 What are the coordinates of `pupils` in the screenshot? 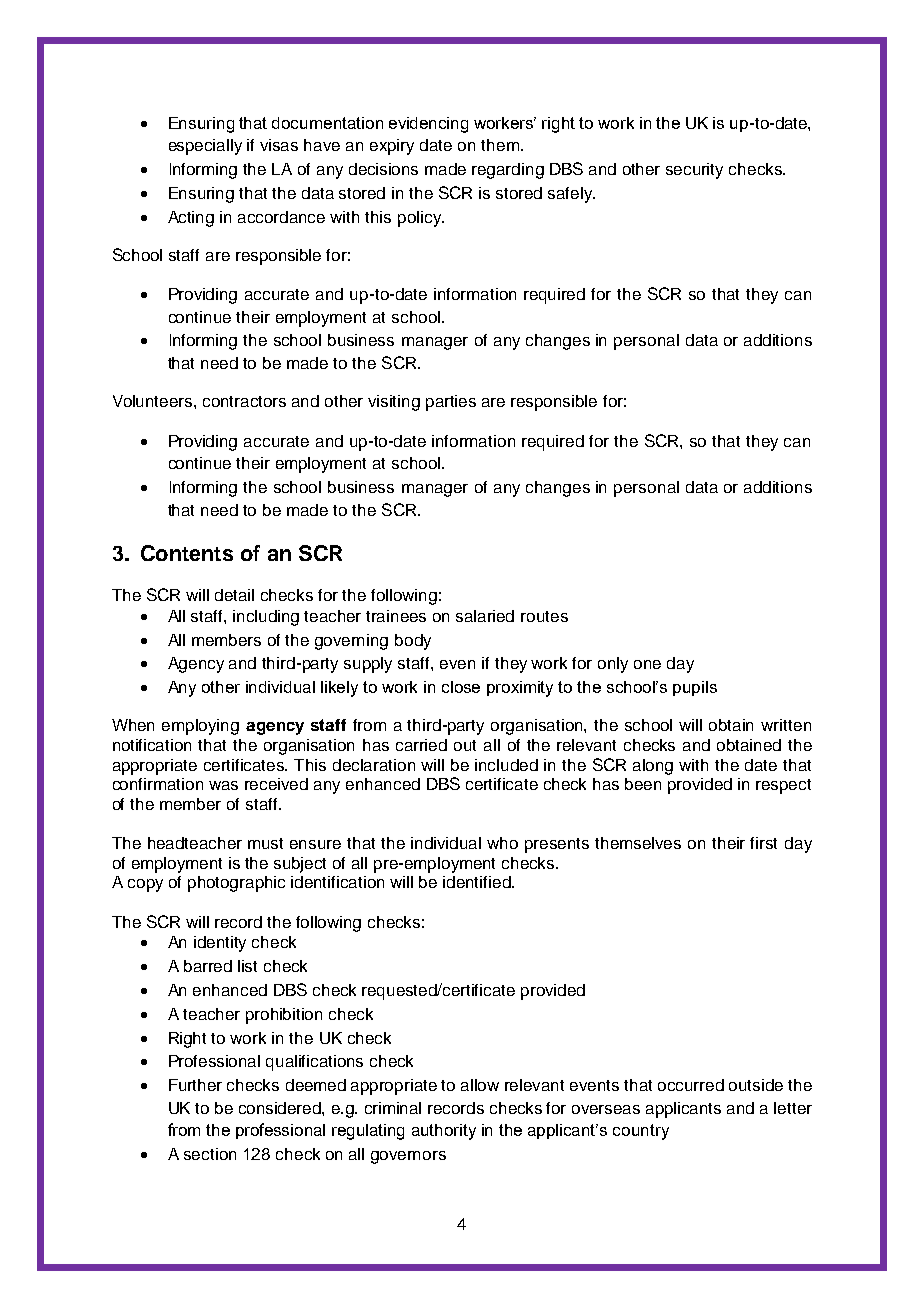 It's located at (695, 688).
